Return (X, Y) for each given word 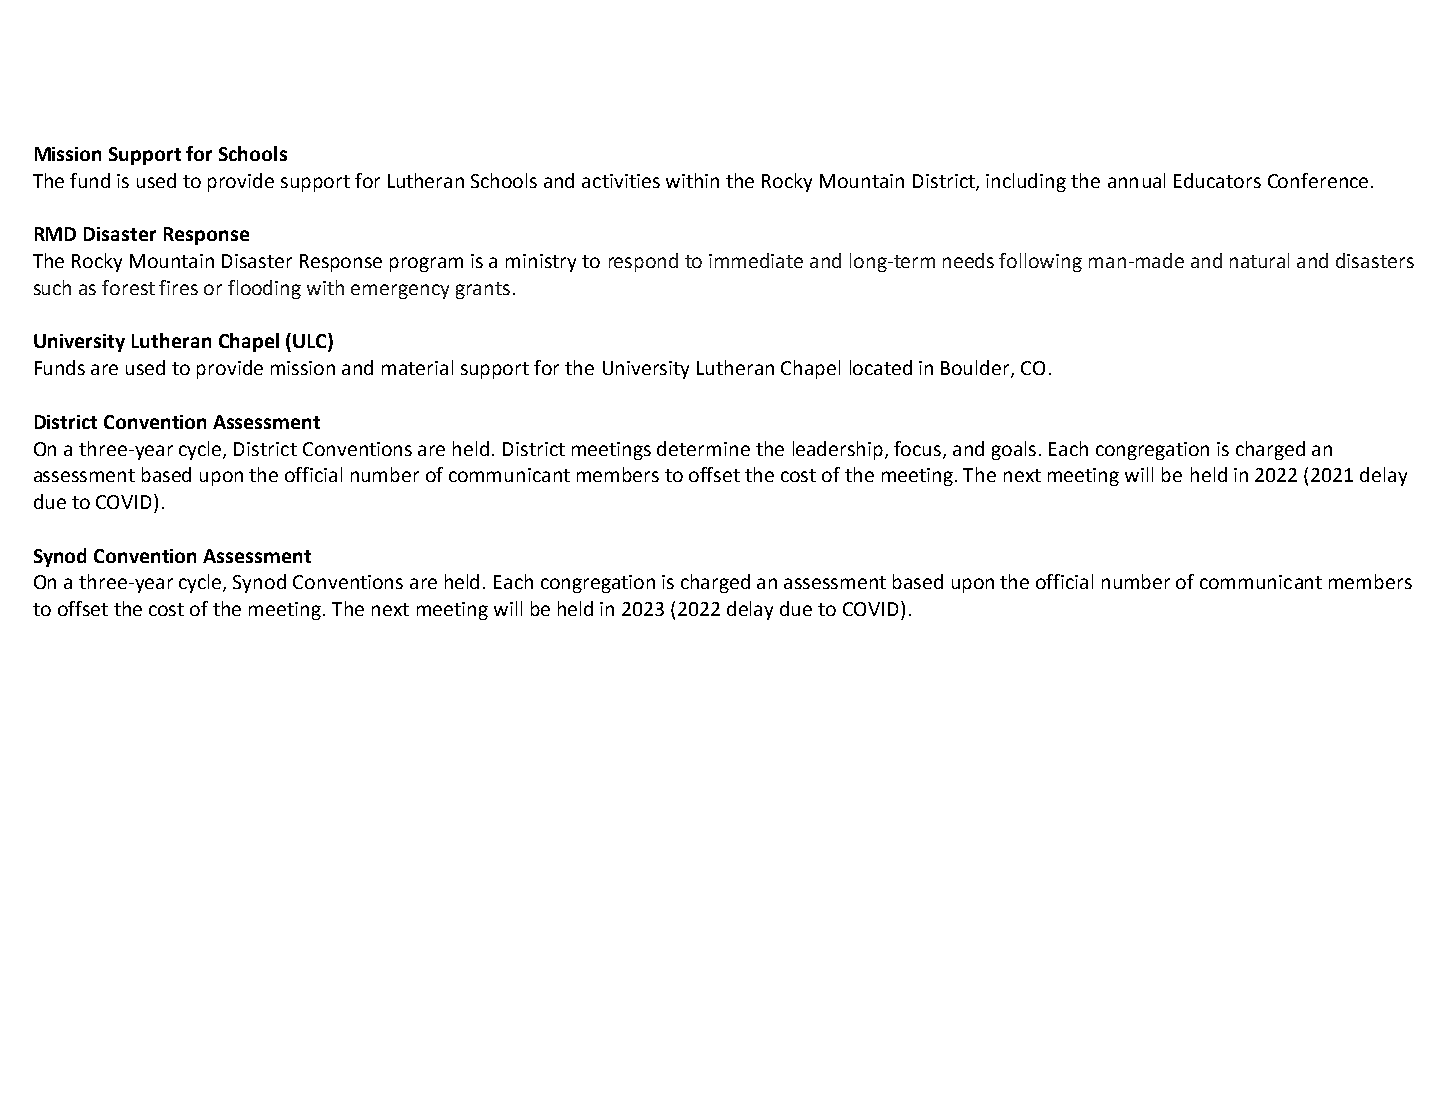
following (1040, 262)
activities (621, 181)
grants (483, 290)
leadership (839, 450)
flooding (264, 289)
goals (1014, 450)
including (1026, 182)
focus (919, 449)
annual (1136, 180)
